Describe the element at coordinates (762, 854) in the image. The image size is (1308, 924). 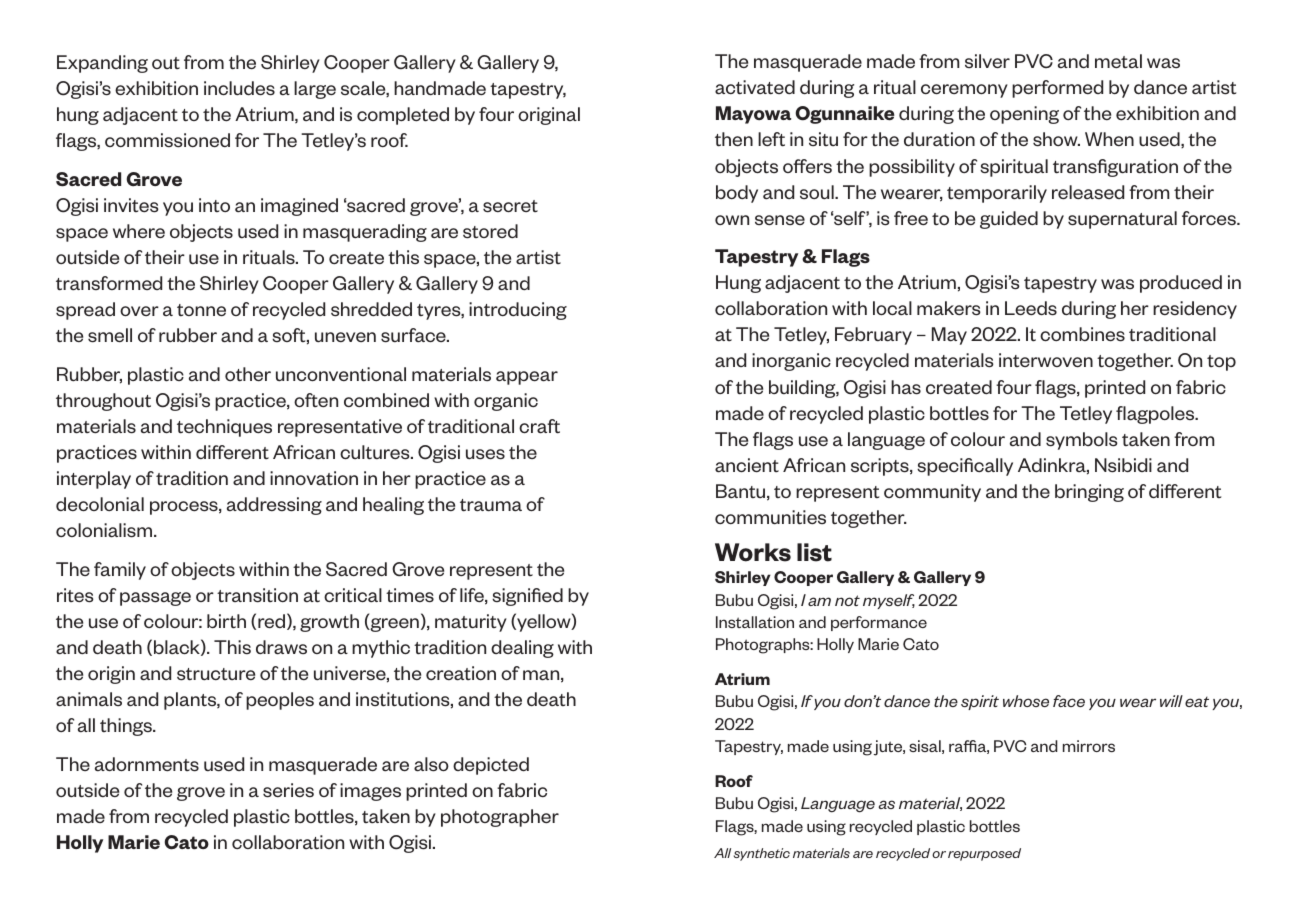
I see `synthetic` at that location.
